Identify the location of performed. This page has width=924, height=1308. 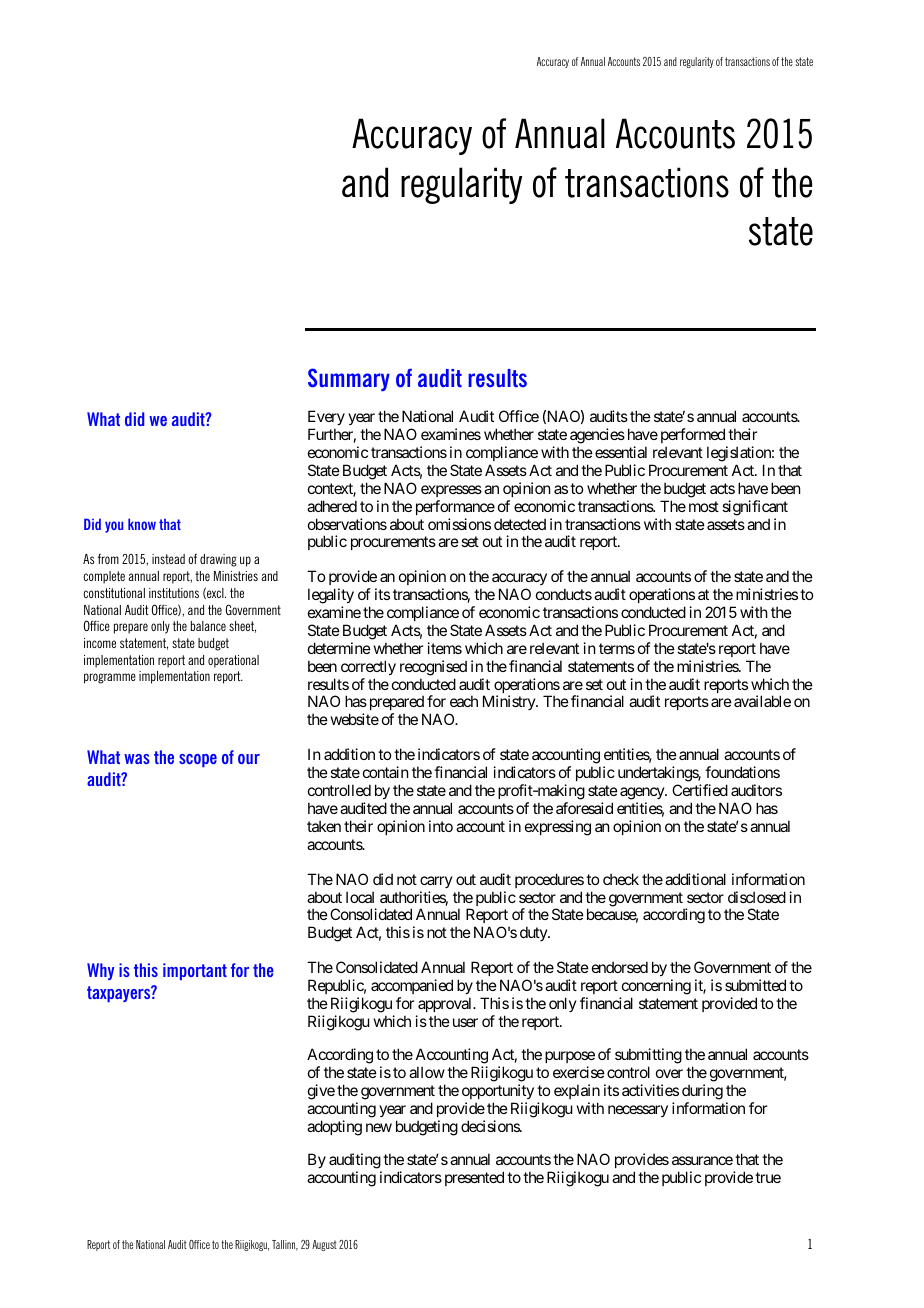
(694, 437).
